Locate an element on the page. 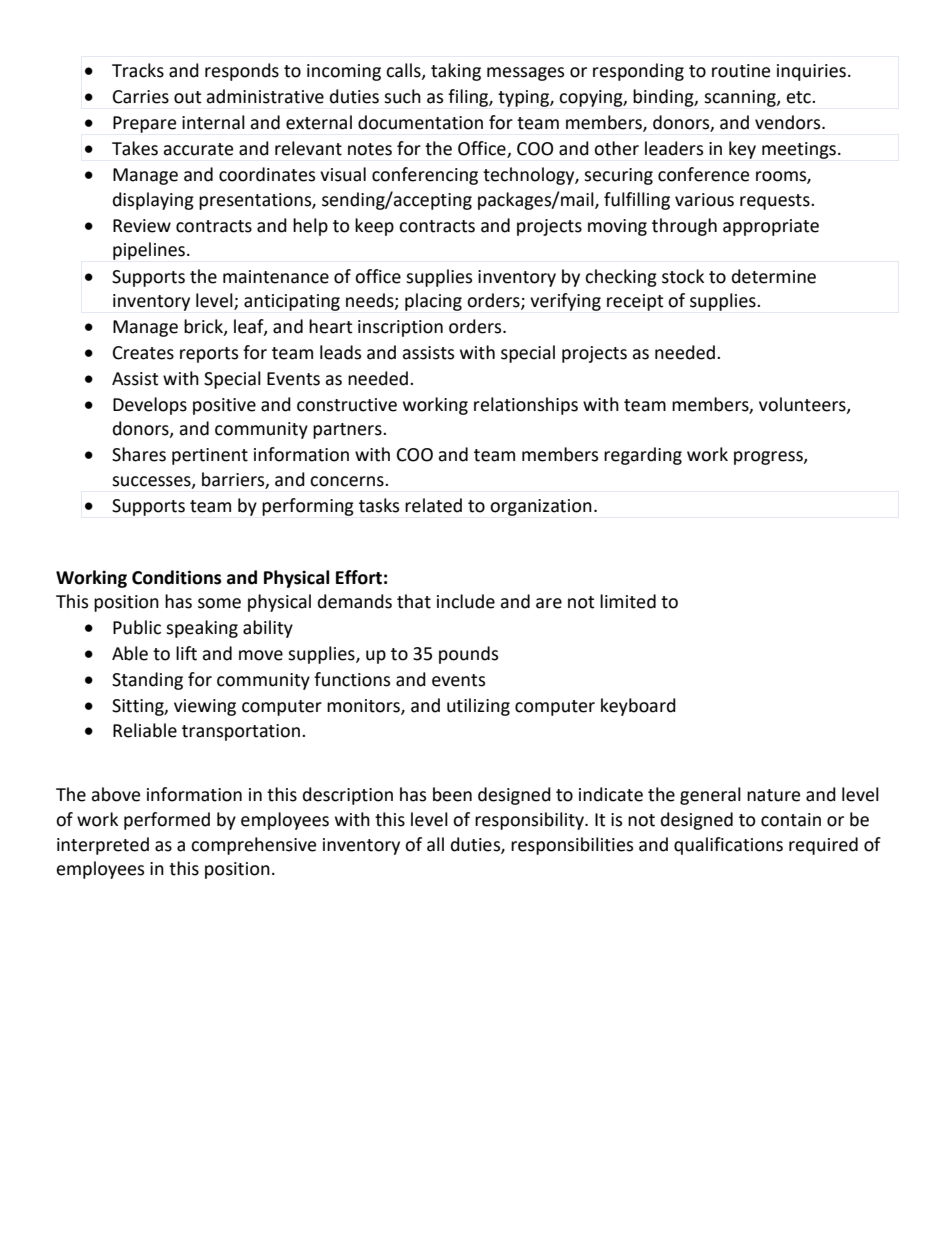 Image resolution: width=952 pixels, height=1233 pixels. placing is located at coordinates (433, 302).
